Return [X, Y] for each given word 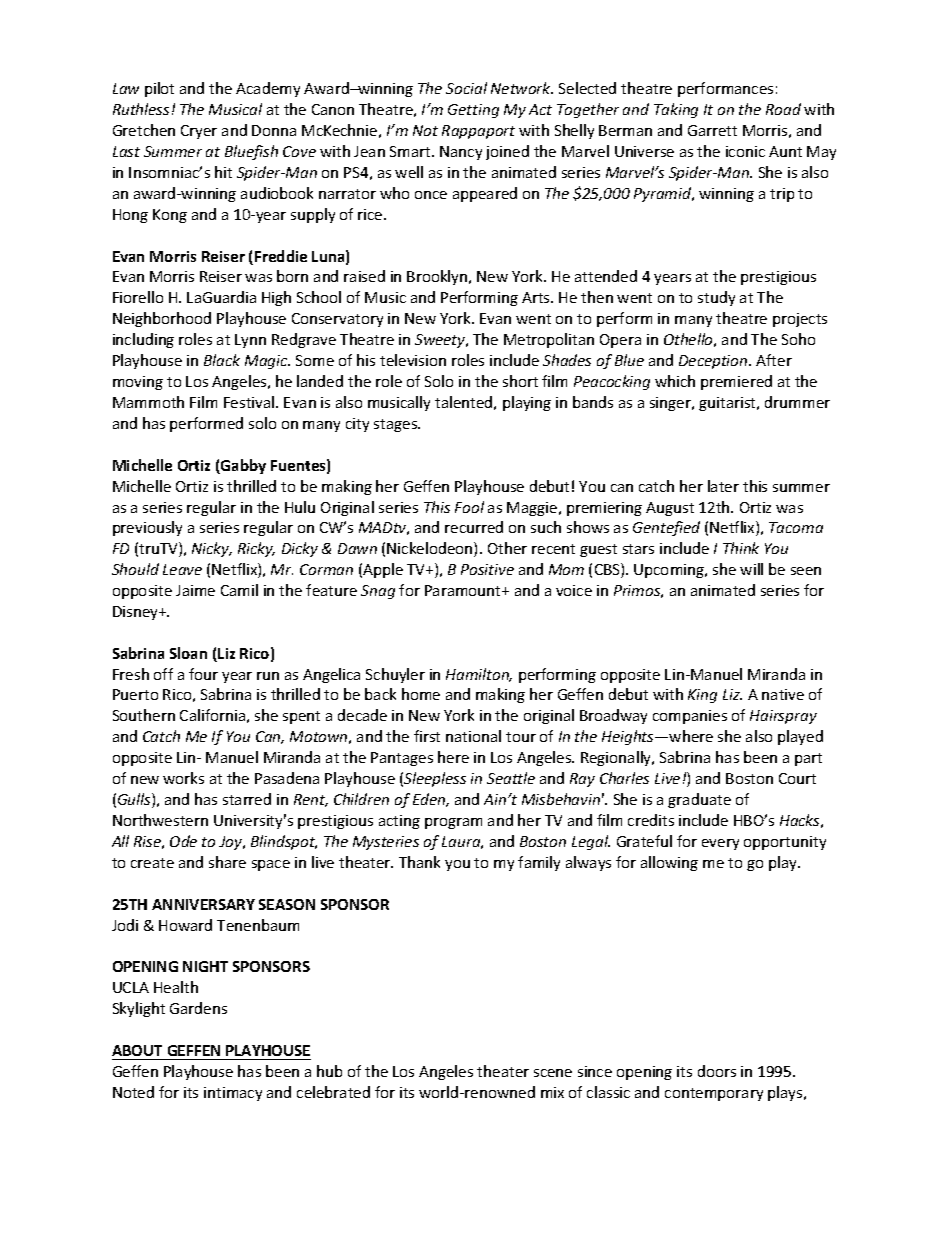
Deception [714, 362]
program [453, 823]
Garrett [712, 130]
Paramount [464, 590]
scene [553, 1073]
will [751, 569]
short [520, 381]
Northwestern [160, 820]
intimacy [233, 1094]
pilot [159, 89]
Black [222, 360]
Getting [473, 111]
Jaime [195, 590]
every [720, 844]
